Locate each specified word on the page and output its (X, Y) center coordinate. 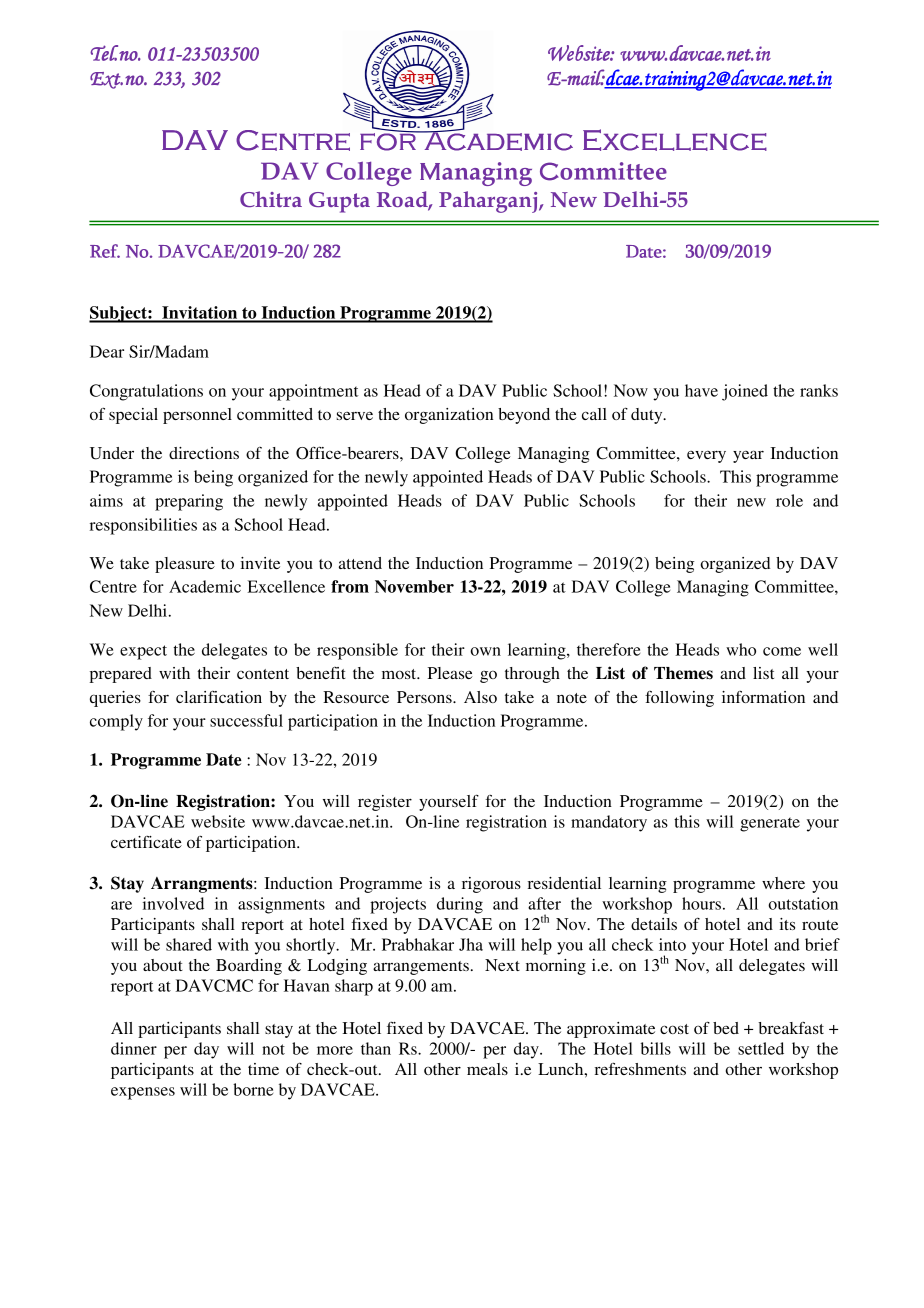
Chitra (271, 199)
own (485, 651)
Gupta (339, 202)
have (701, 390)
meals (487, 1069)
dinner (134, 1048)
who (741, 649)
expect (143, 652)
